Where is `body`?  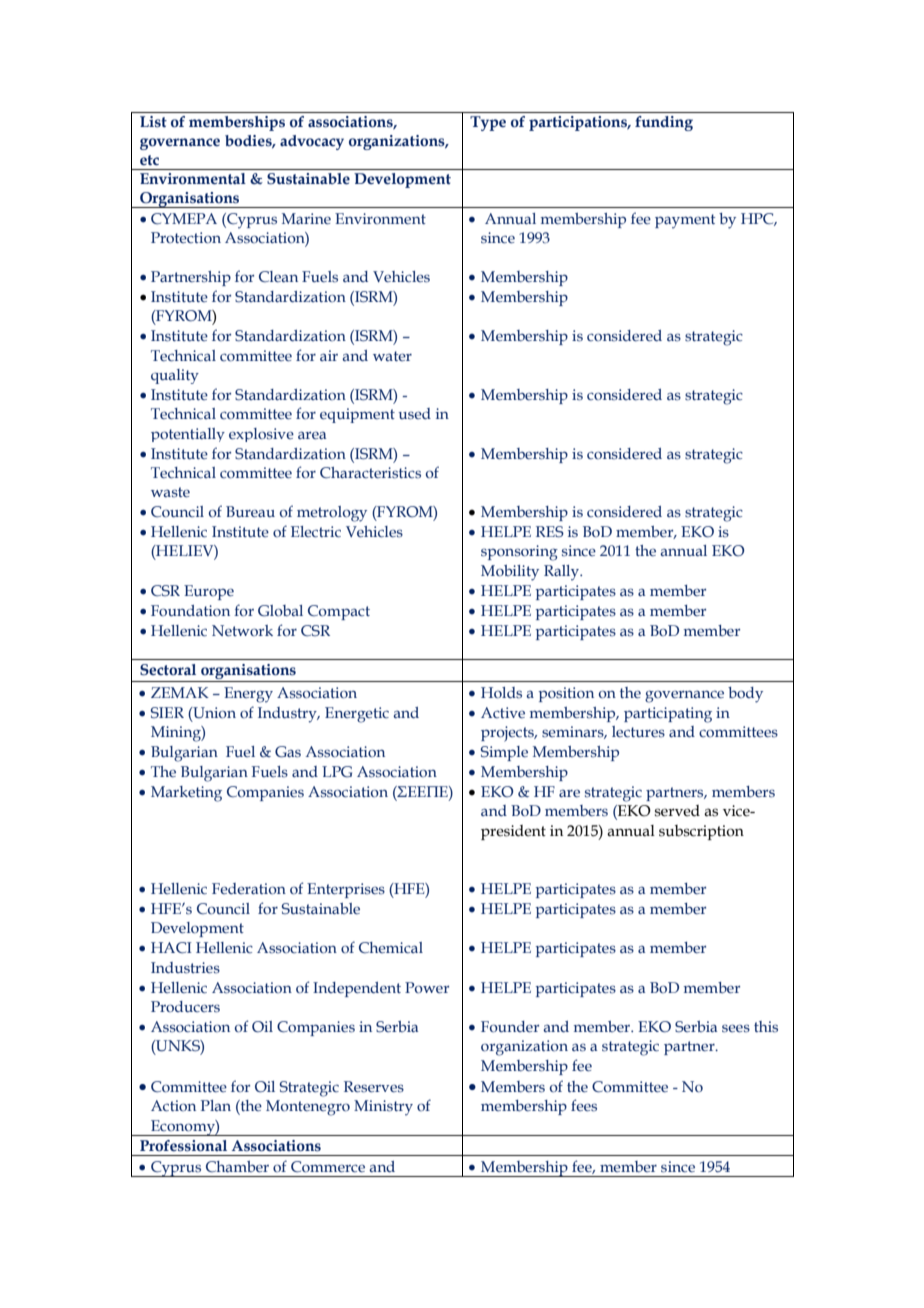 body is located at coordinates (745, 695).
